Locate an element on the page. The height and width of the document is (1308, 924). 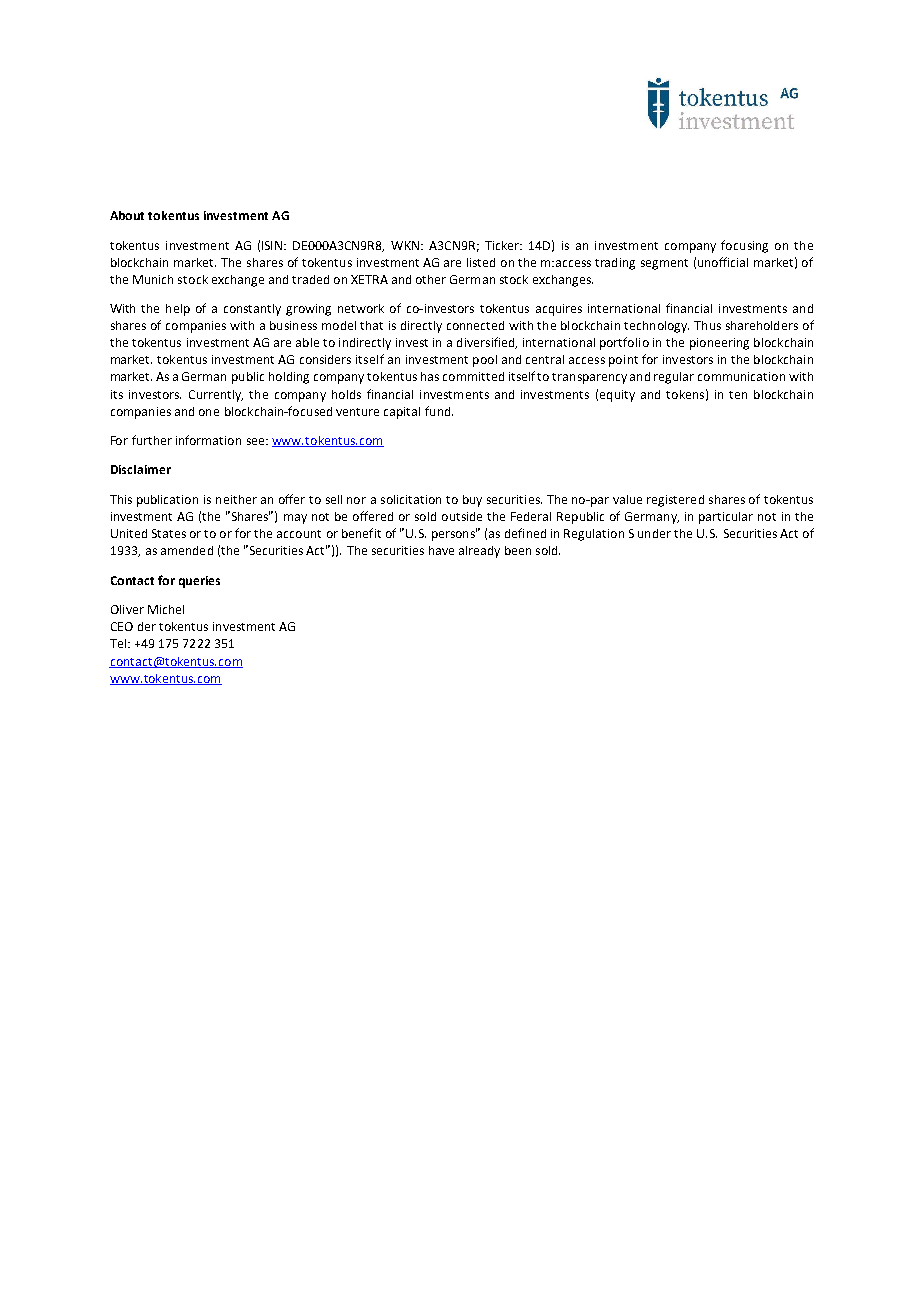
Thus is located at coordinates (707, 325).
